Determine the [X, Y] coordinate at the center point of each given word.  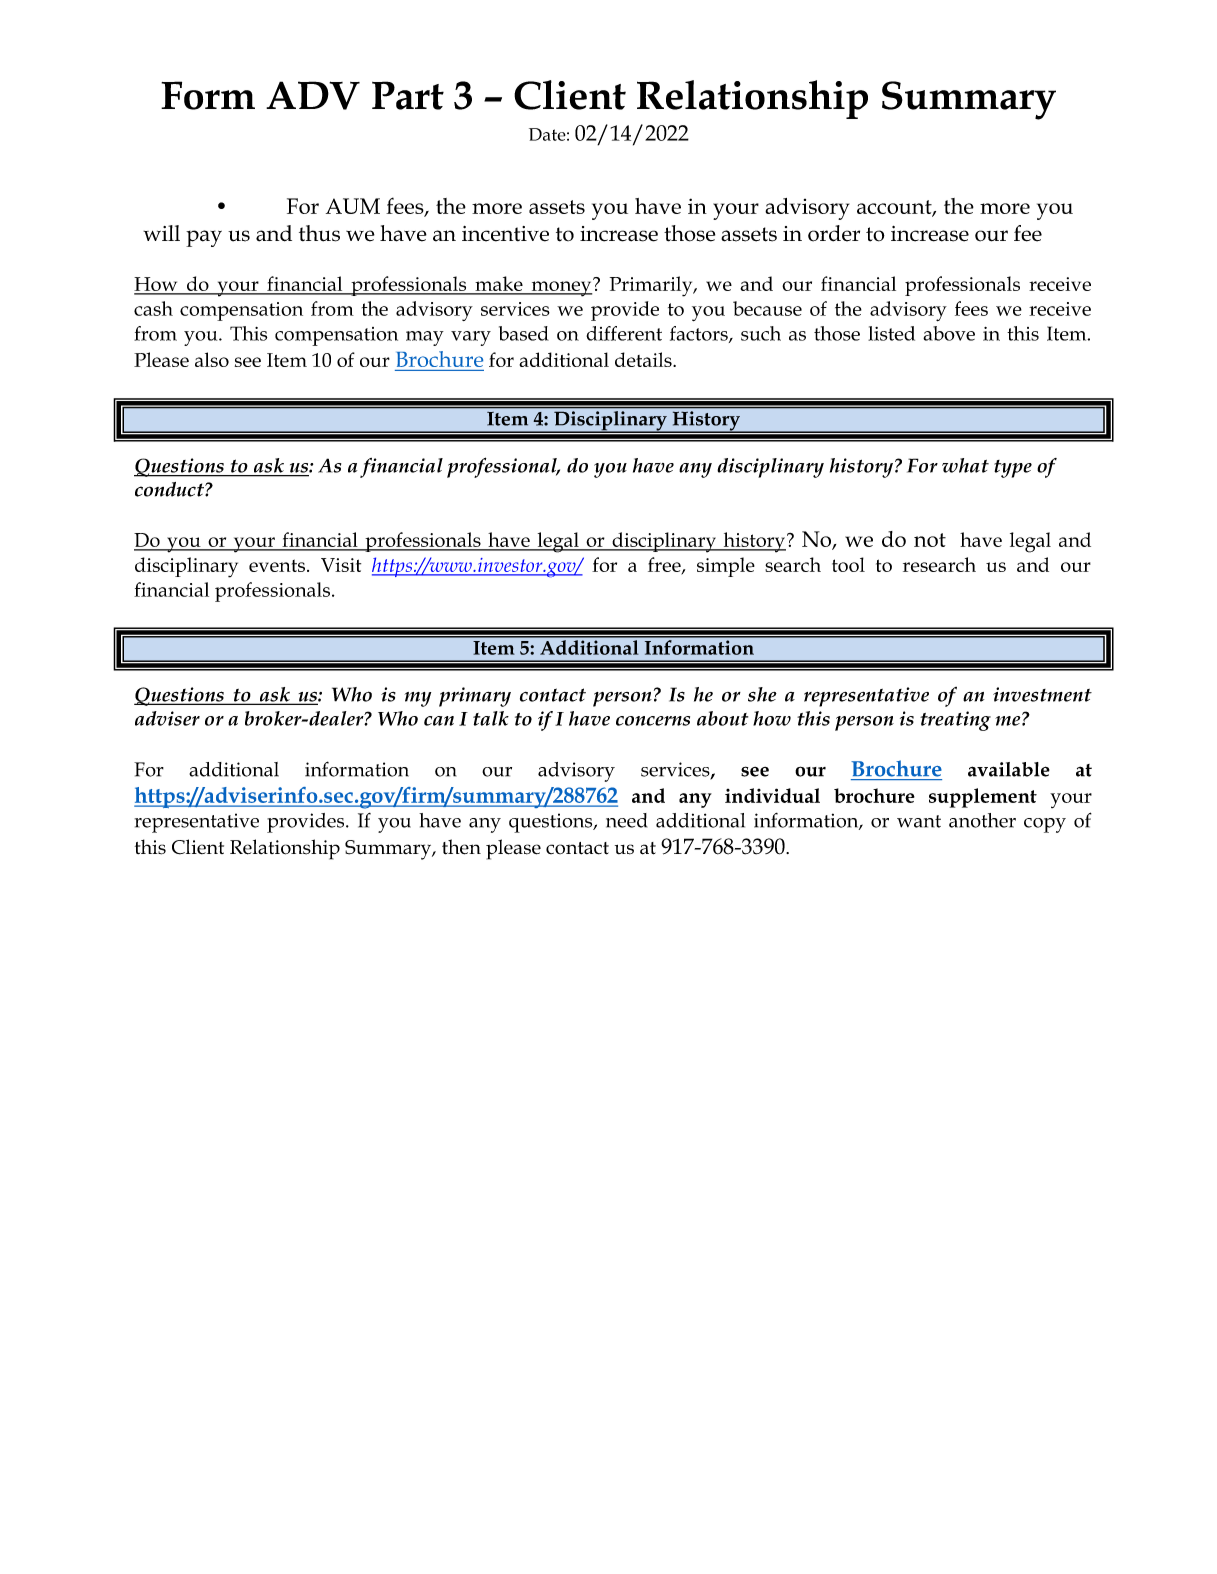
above [949, 333]
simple [726, 567]
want [919, 821]
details [644, 359]
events [277, 565]
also [212, 359]
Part [408, 95]
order [834, 233]
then [461, 847]
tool [848, 564]
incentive [505, 234]
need [626, 820]
